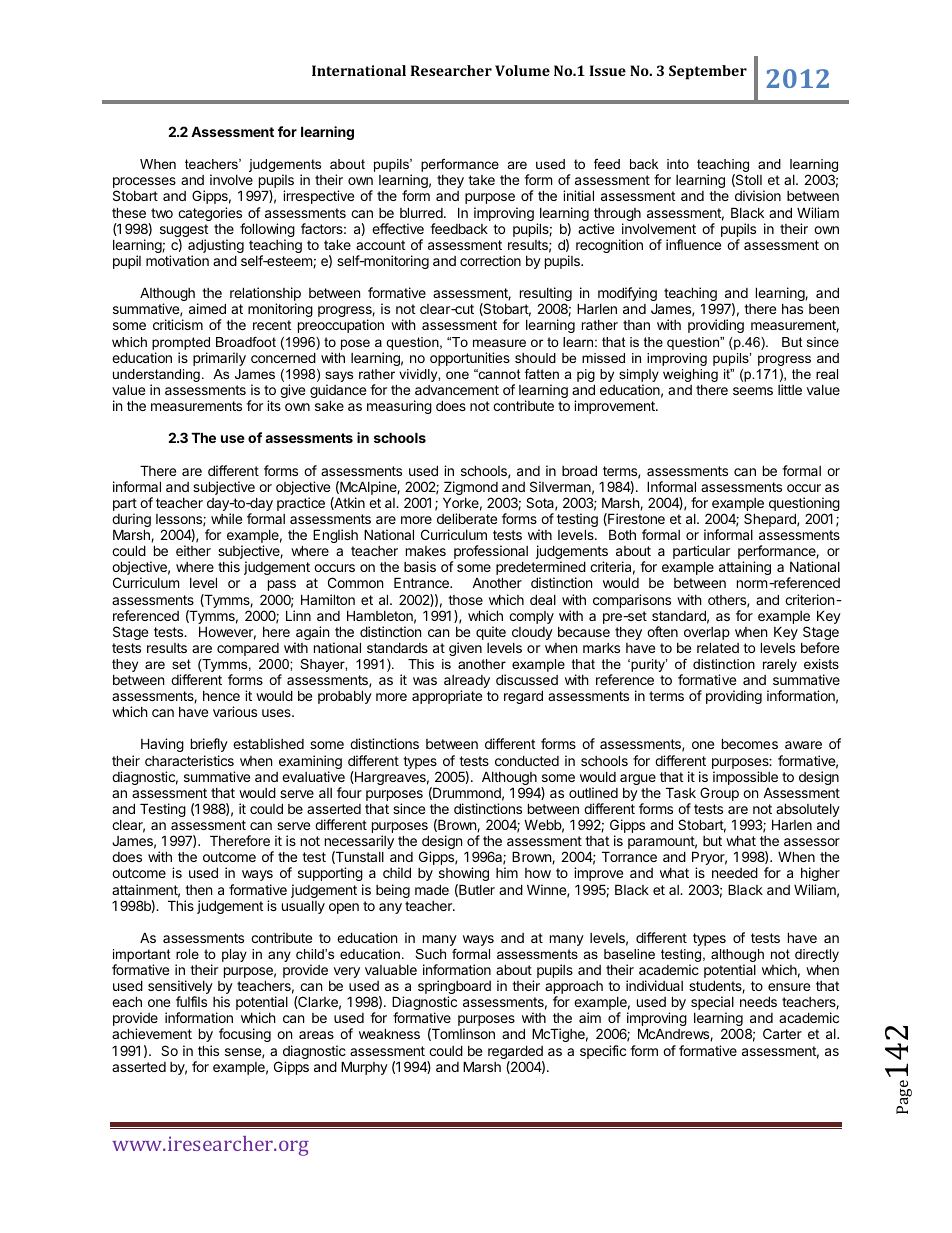  Describe the element at coordinates (708, 72) in the page. I see `September` at that location.
